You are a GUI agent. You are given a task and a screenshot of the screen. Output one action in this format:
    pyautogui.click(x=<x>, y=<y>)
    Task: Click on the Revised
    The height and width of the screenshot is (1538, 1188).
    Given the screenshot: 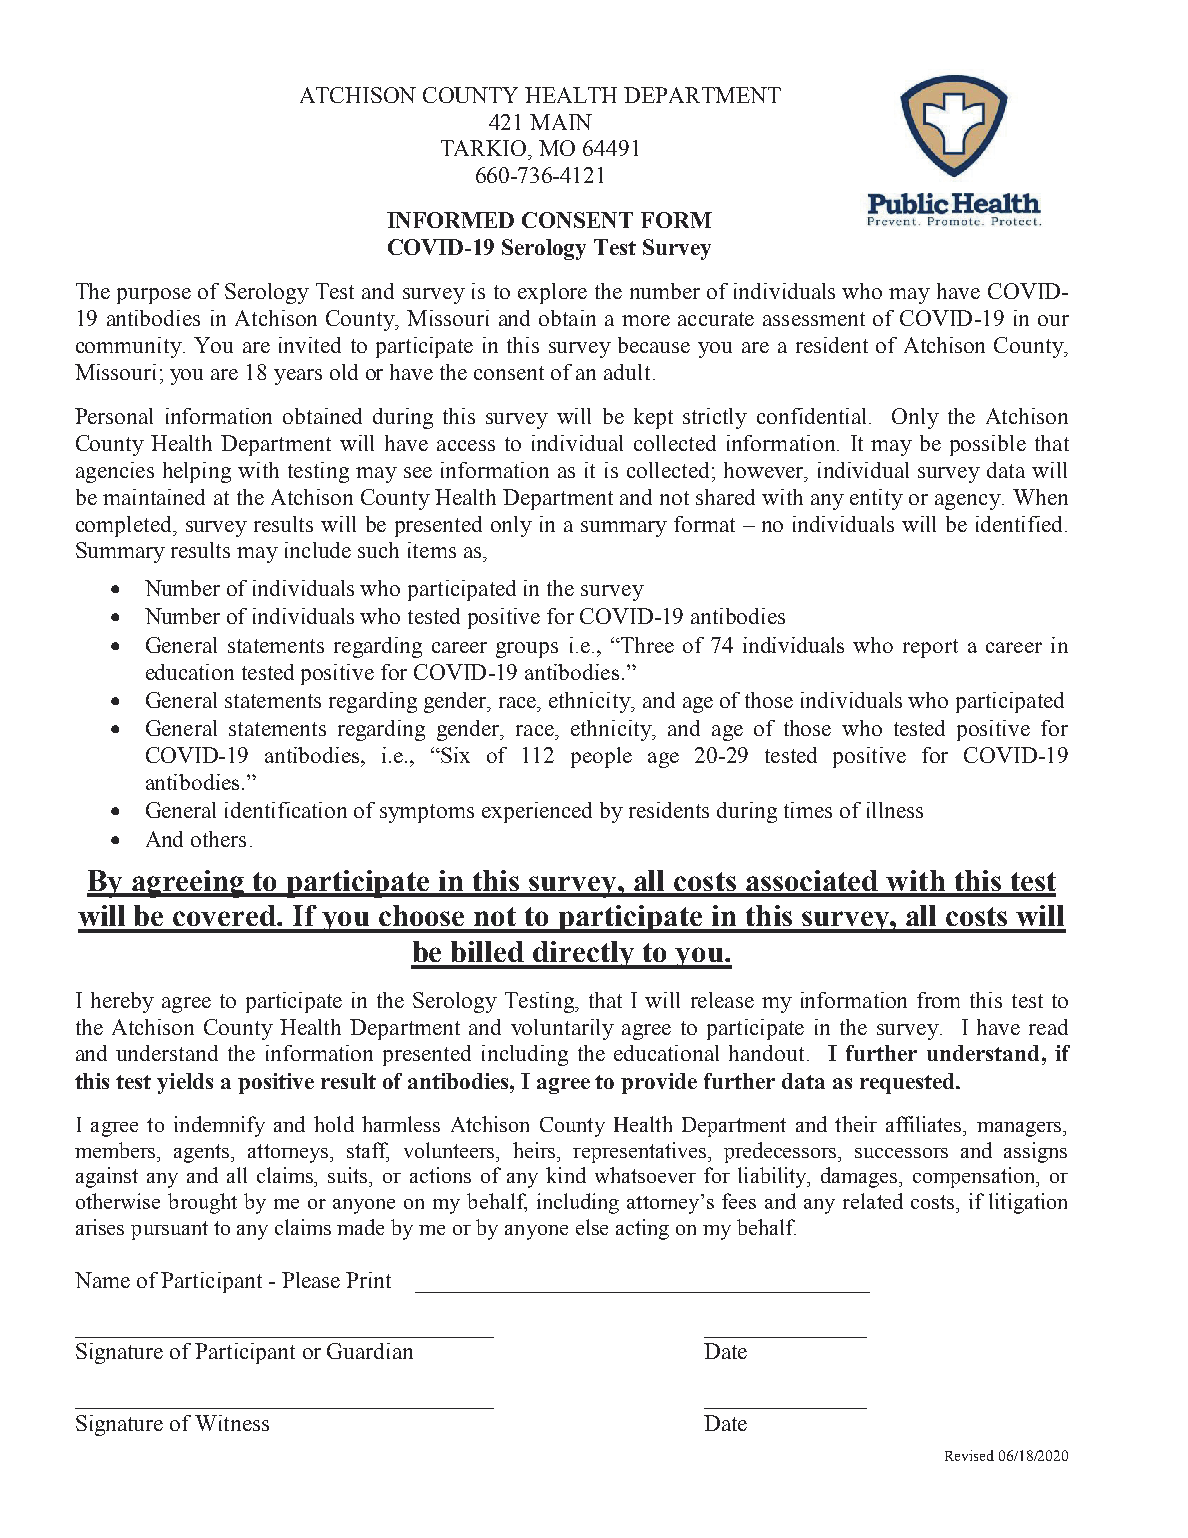 What is the action you would take?
    pyautogui.click(x=969, y=1455)
